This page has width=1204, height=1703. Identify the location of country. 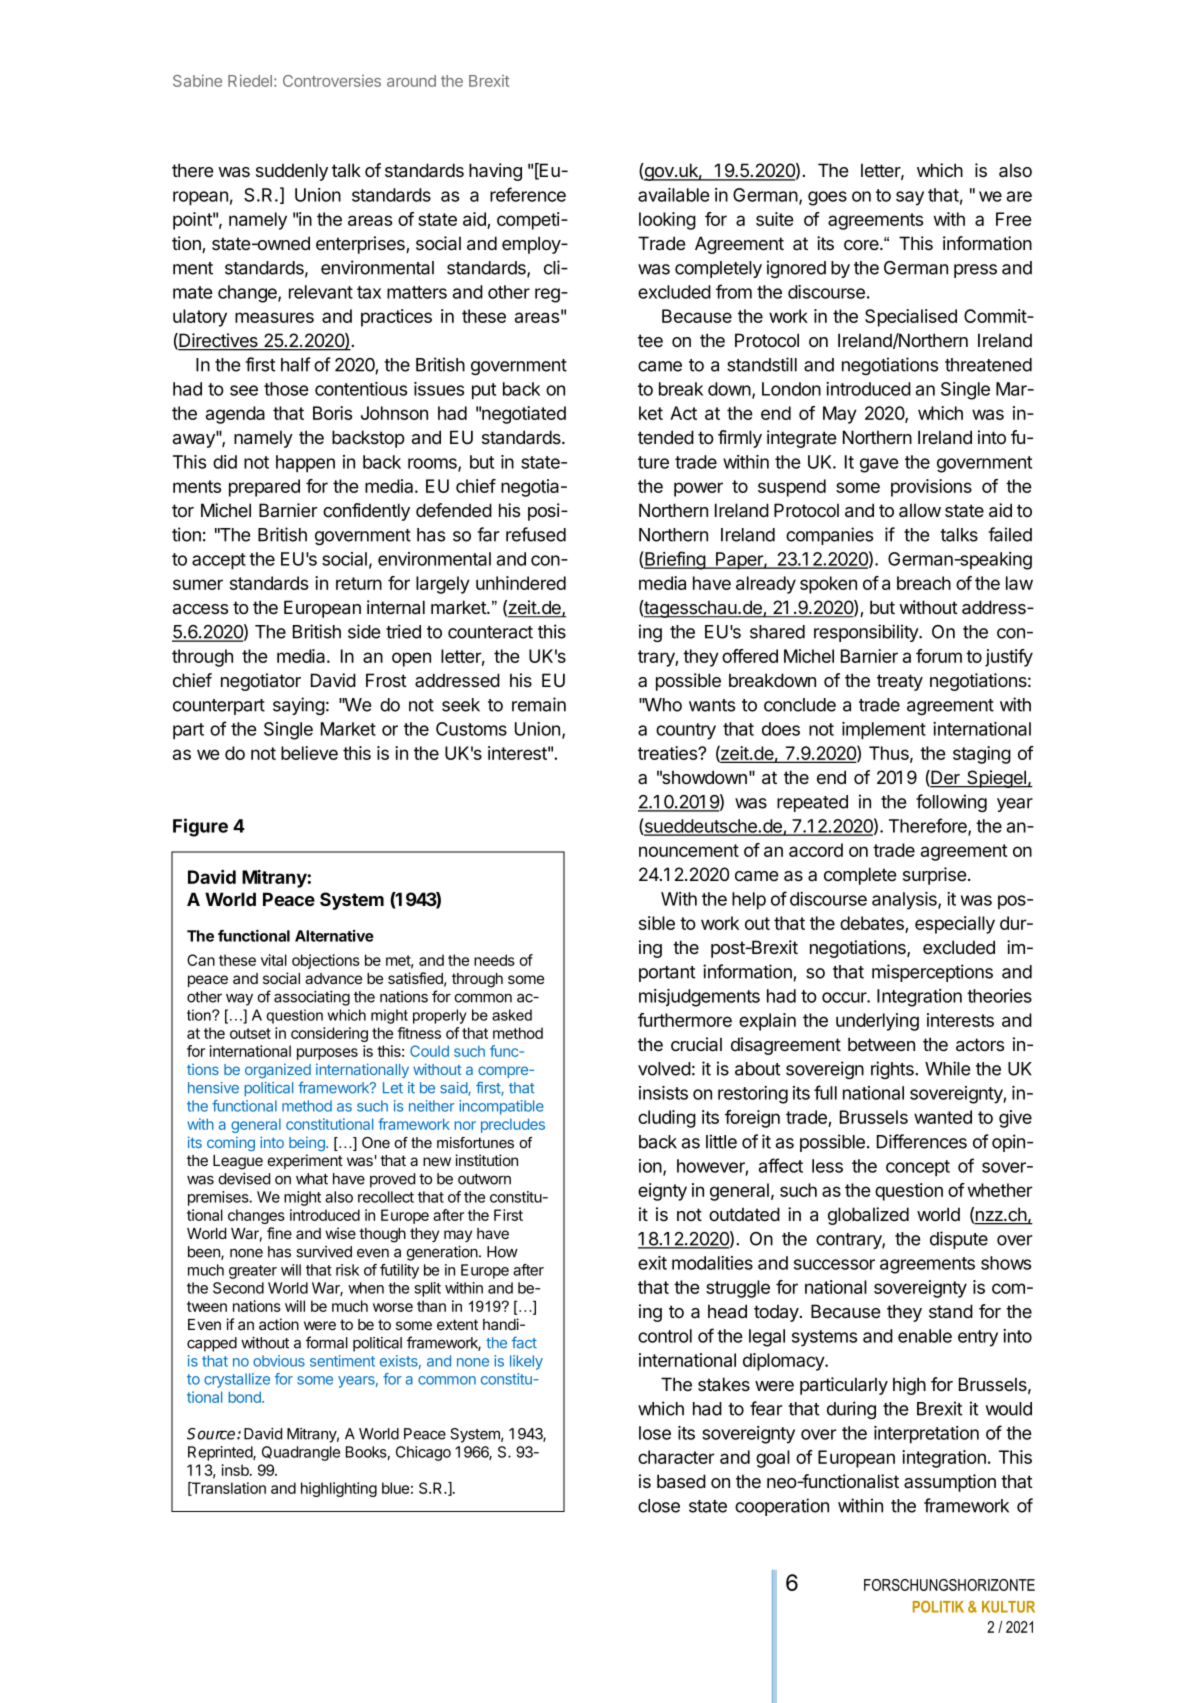
(686, 731).
